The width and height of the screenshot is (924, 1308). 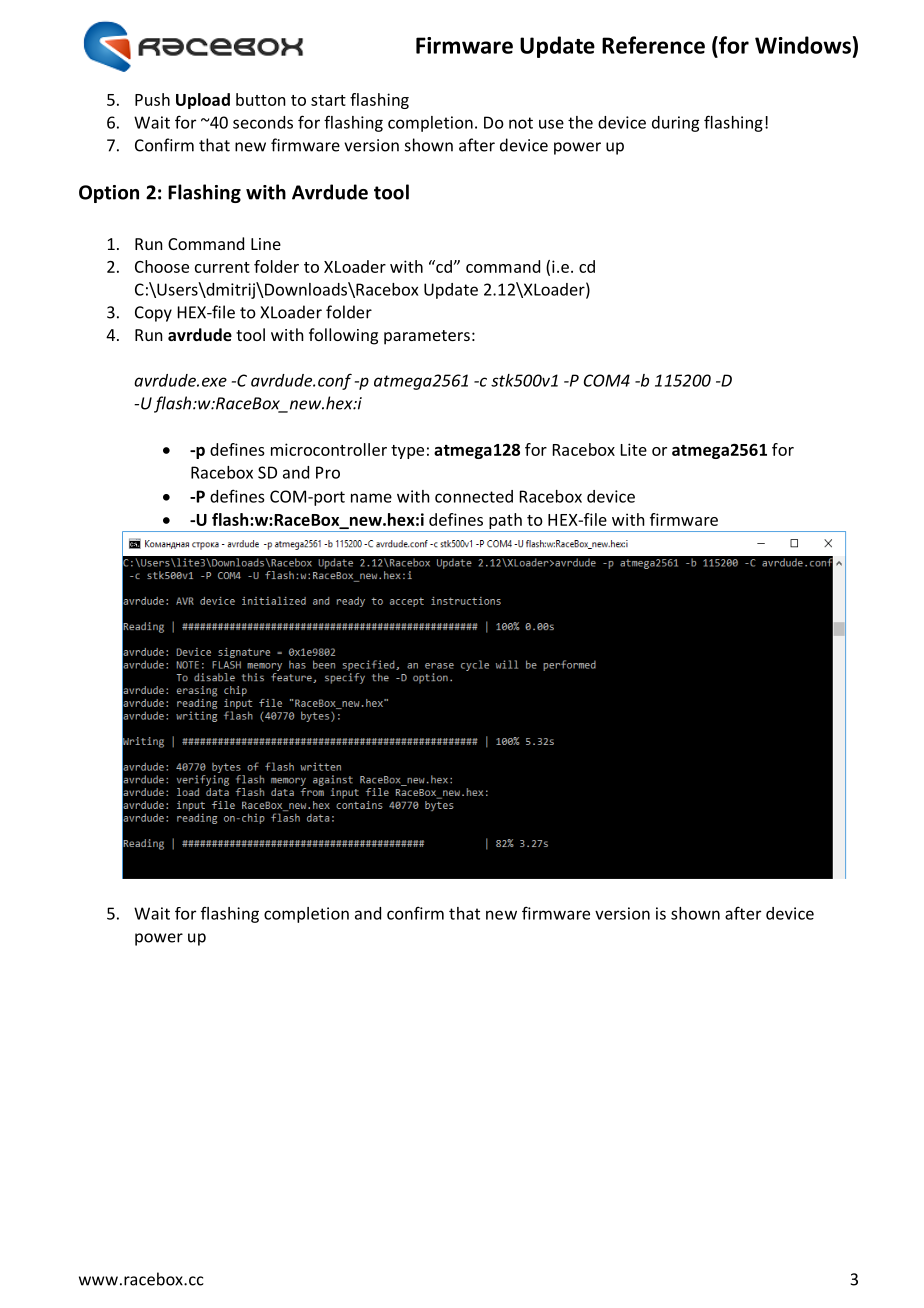 I want to click on Choose, so click(x=162, y=266).
